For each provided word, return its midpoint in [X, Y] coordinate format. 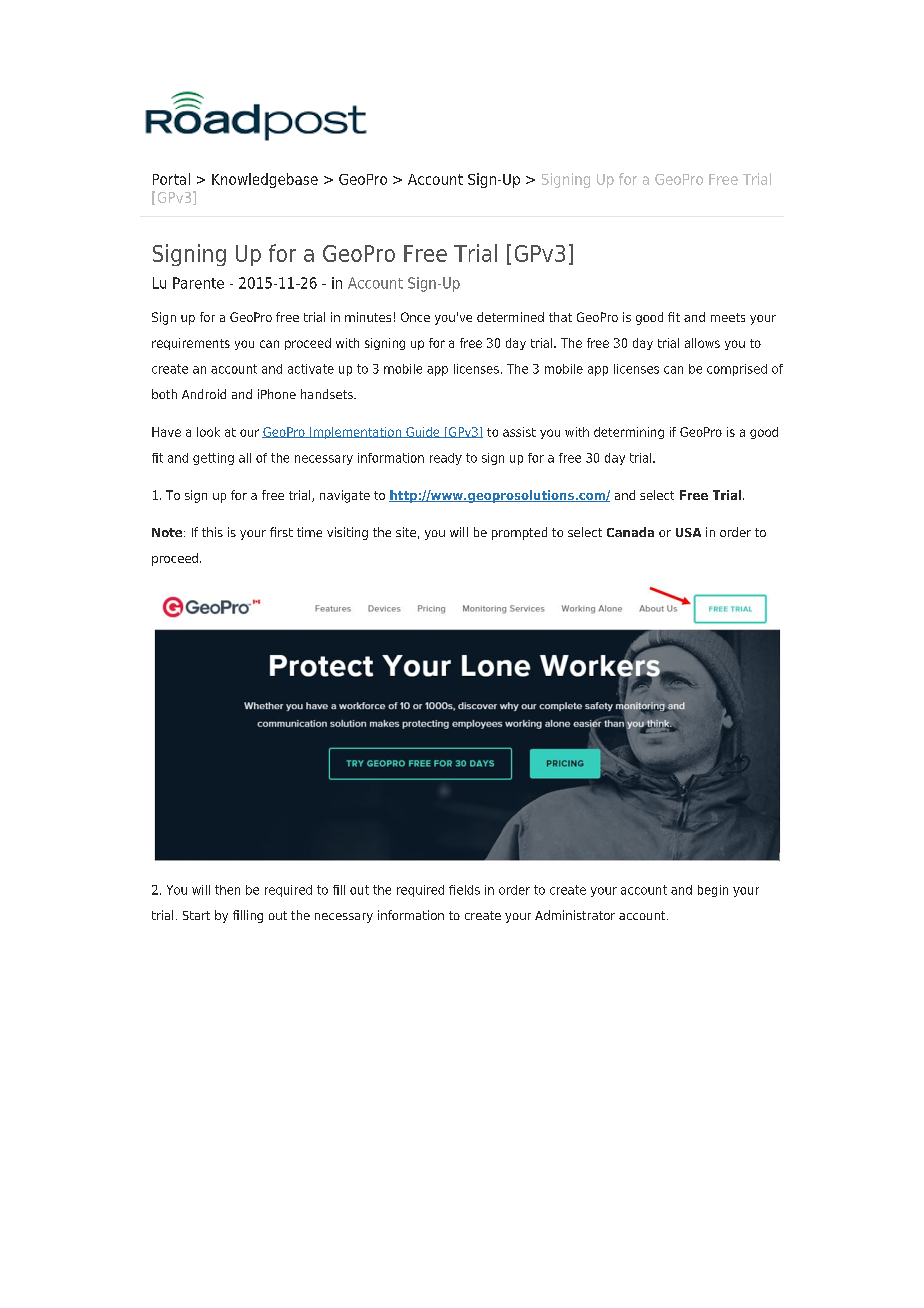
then [227, 890]
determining [629, 433]
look [208, 432]
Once [415, 317]
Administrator [575, 915]
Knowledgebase [265, 180]
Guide [423, 432]
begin [713, 891]
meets [728, 317]
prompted [519, 533]
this [212, 532]
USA [688, 532]
